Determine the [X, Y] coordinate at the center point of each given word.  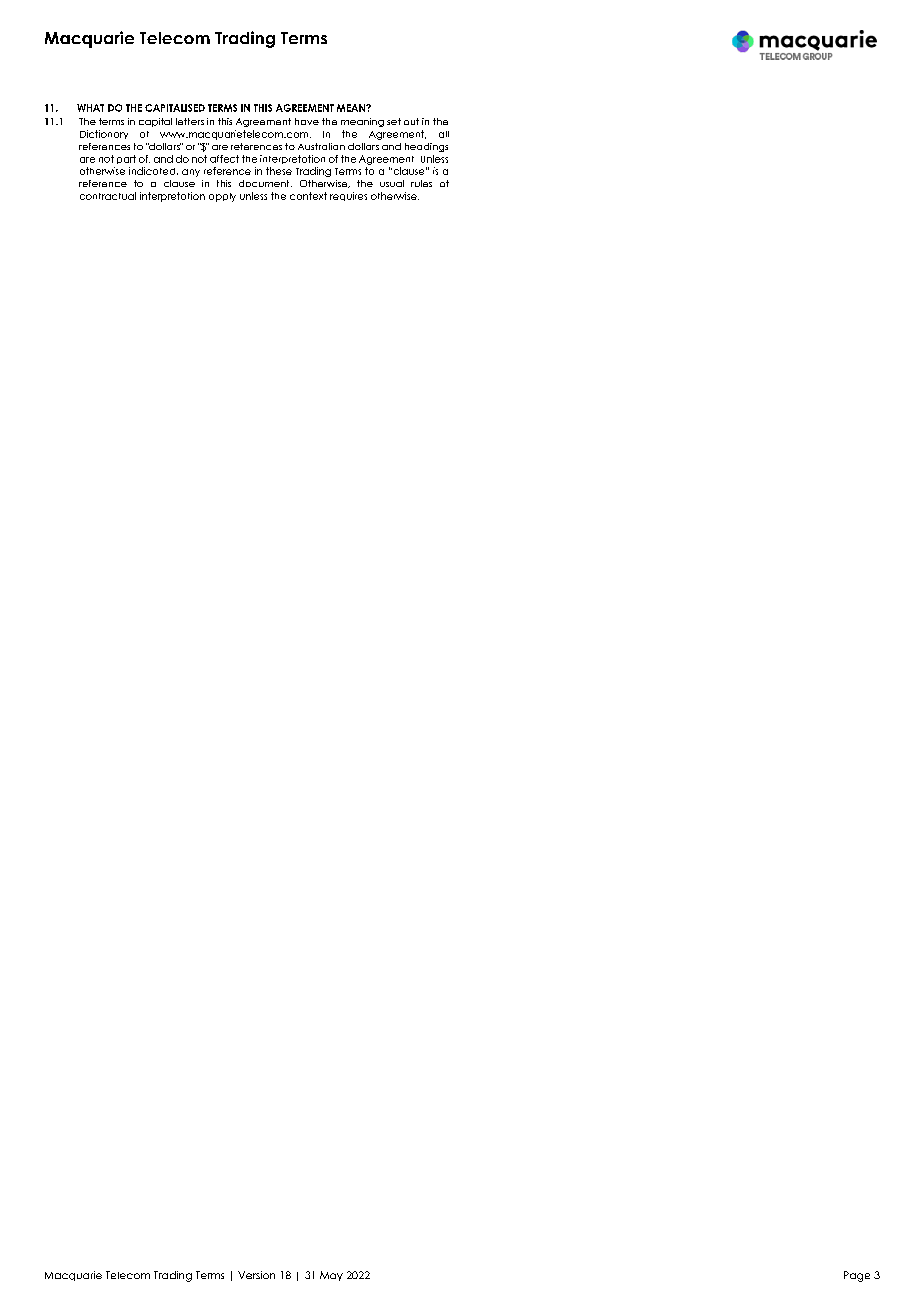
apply [222, 197]
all [444, 134]
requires [348, 196]
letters [190, 121]
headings [426, 147]
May [331, 1276]
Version [256, 1275]
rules [421, 183]
